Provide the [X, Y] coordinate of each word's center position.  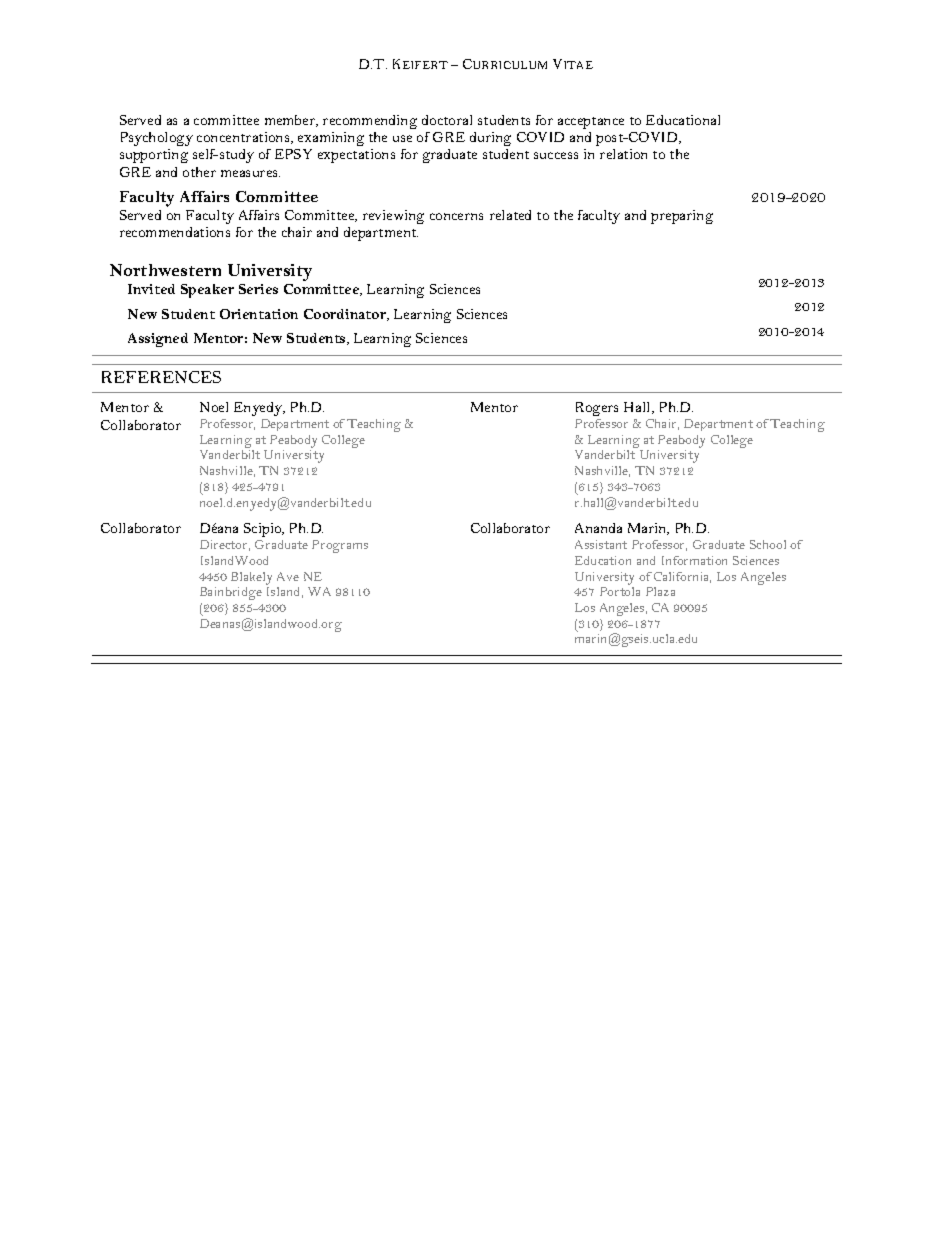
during [490, 139]
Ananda [598, 528]
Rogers [597, 409]
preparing [682, 217]
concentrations [244, 138]
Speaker [207, 291]
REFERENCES [161, 377]
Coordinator [346, 315]
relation [623, 154]
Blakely [251, 580]
